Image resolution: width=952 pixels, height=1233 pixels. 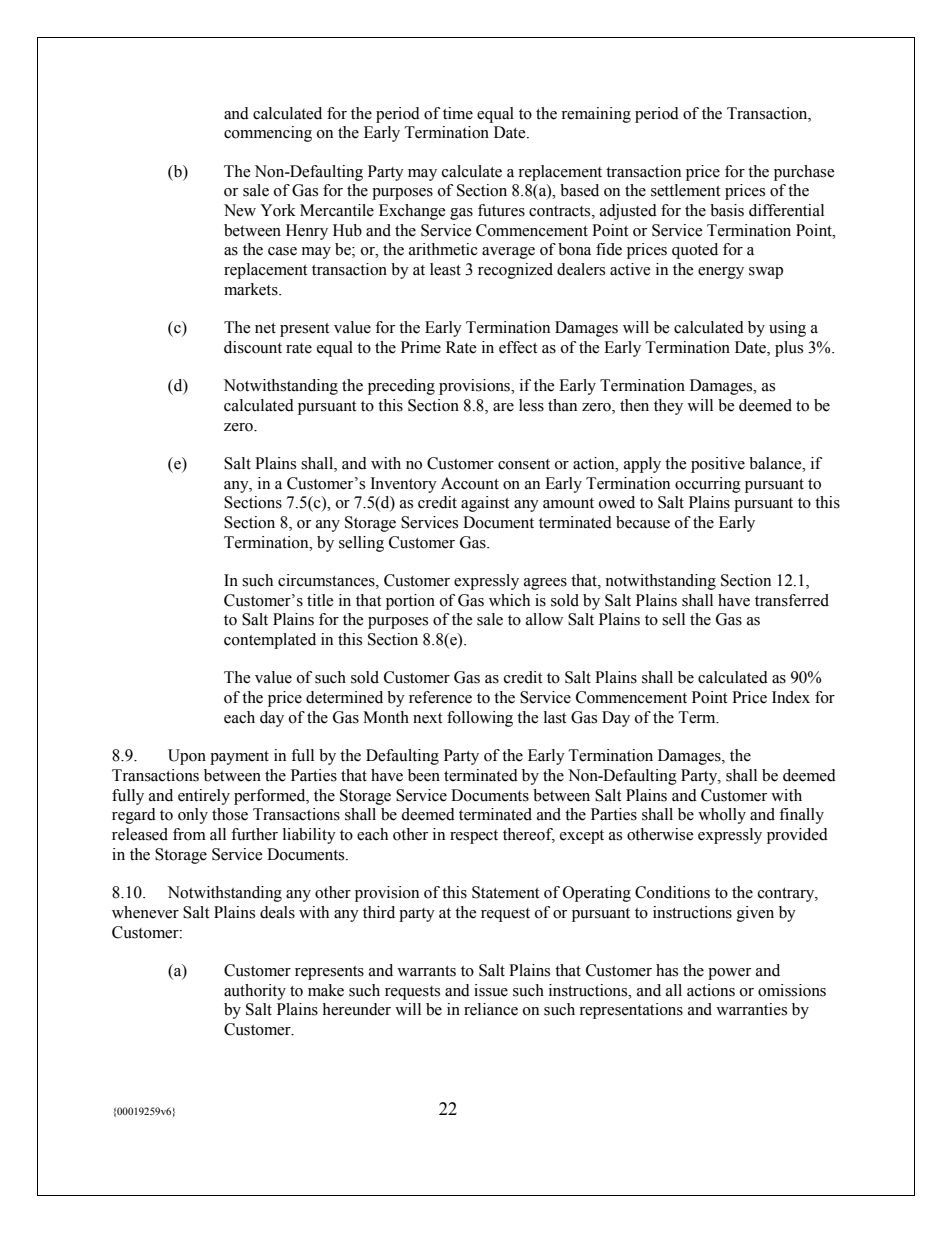 What do you see at coordinates (509, 600) in the screenshot?
I see `which` at bounding box center [509, 600].
